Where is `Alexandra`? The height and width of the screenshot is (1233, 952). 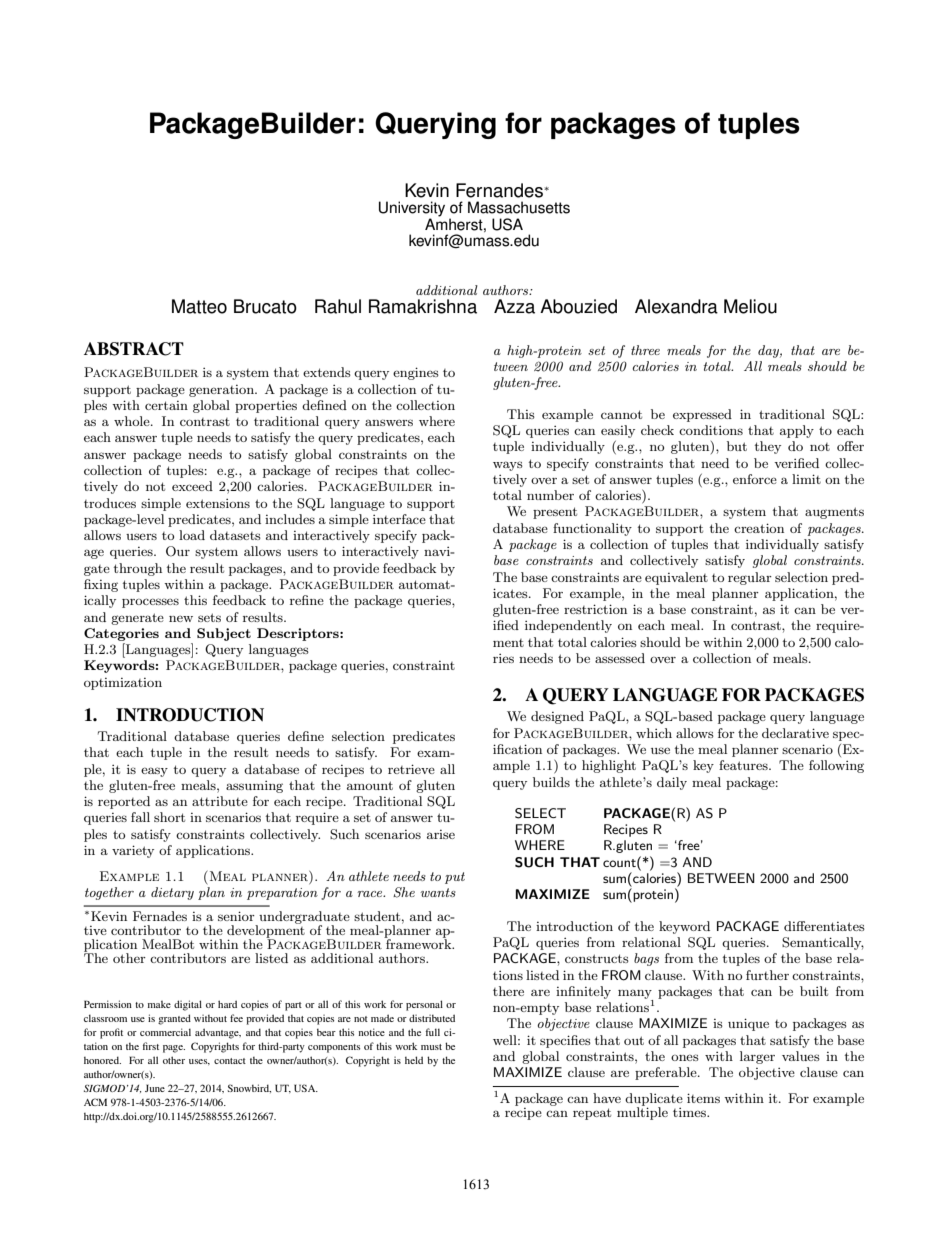
Alexandra is located at coordinates (676, 306).
